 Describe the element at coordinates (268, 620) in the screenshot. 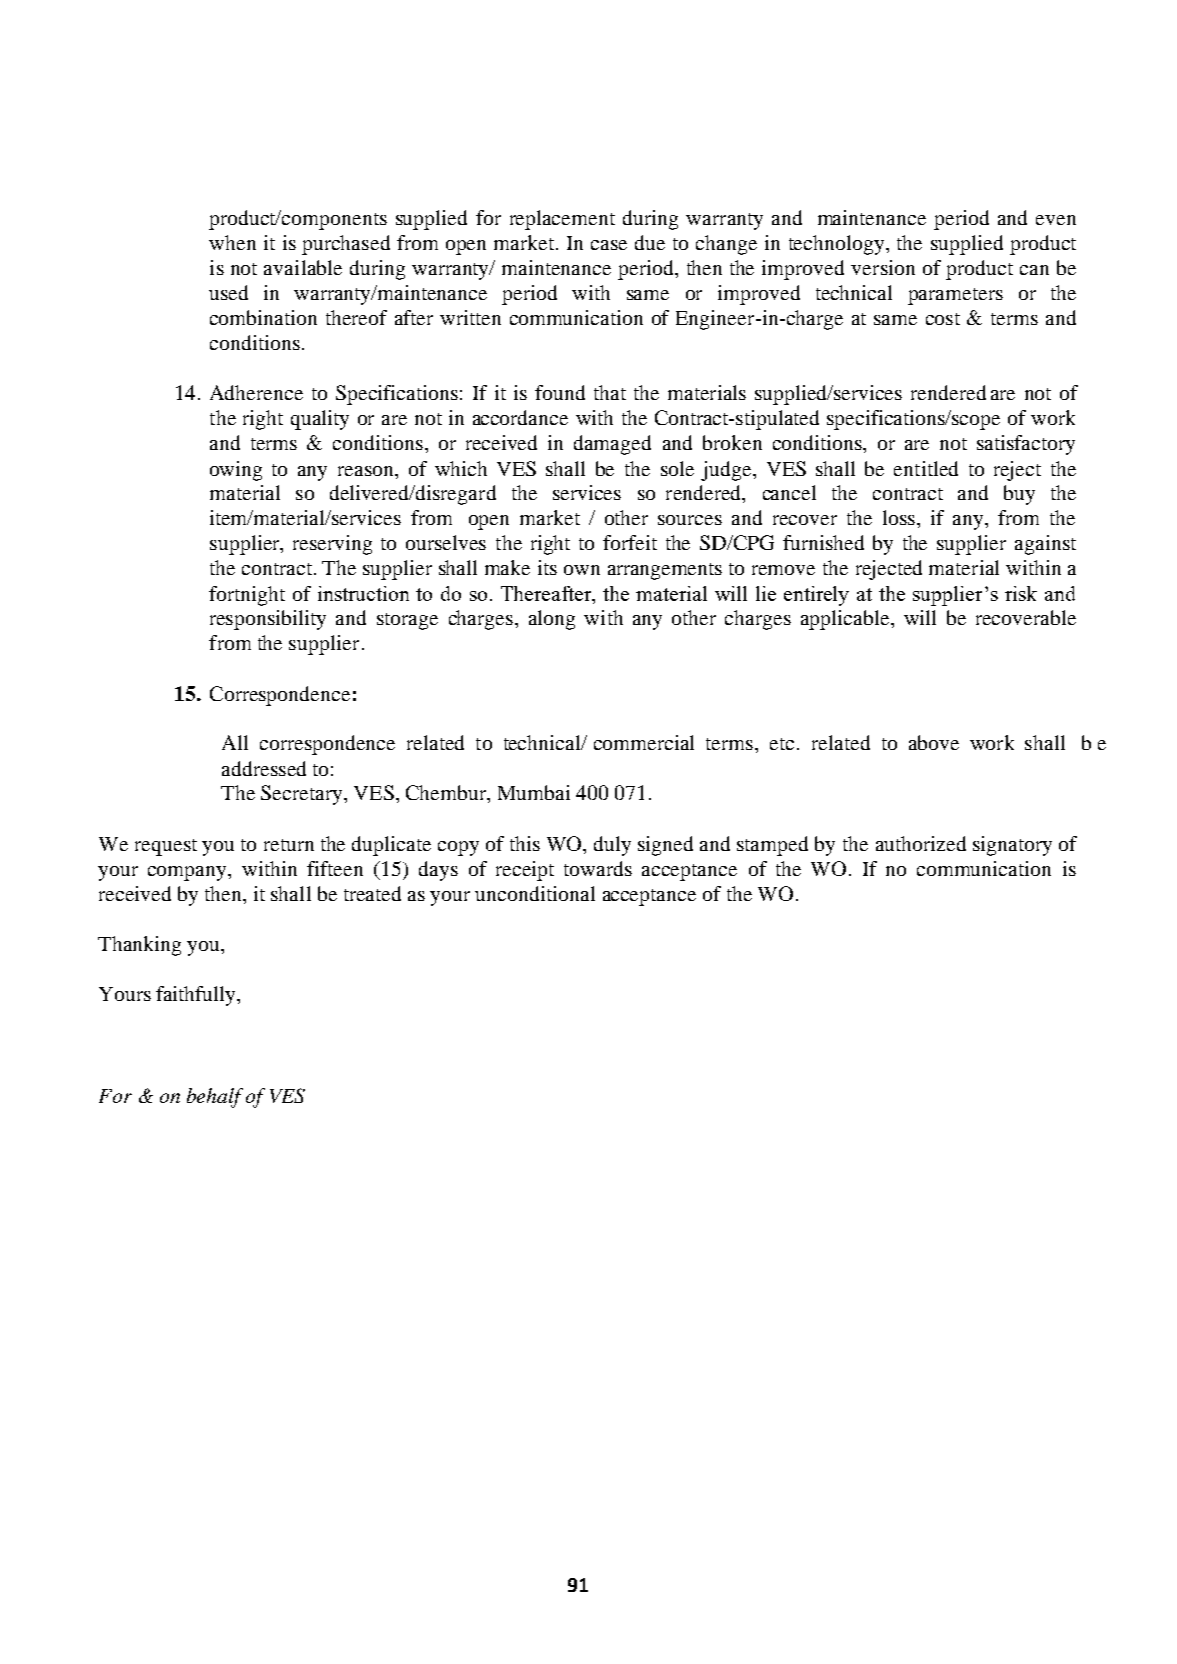

I see `responsibility` at that location.
